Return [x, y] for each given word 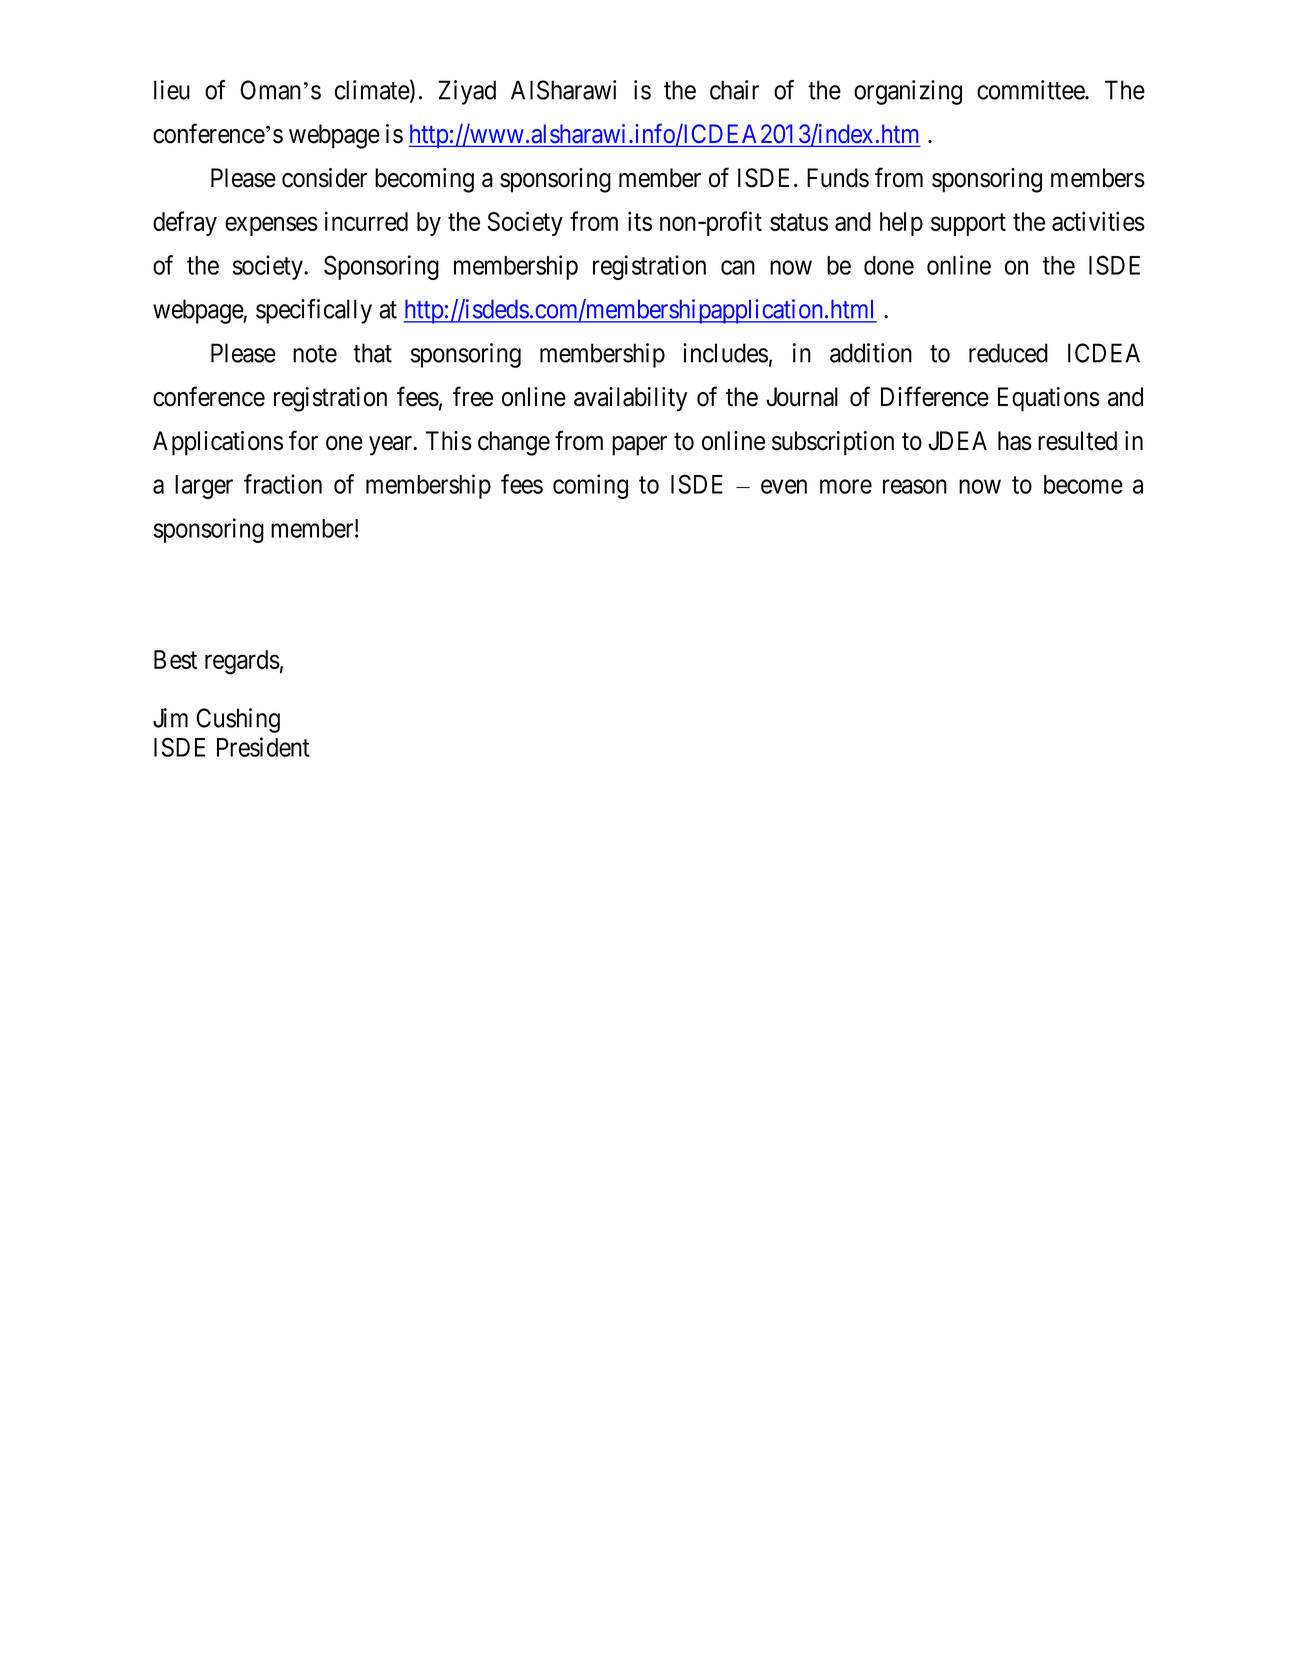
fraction [283, 484]
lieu [172, 90]
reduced [1008, 353]
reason [915, 487]
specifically [314, 311]
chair [734, 90]
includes [725, 353]
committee [1031, 90]
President [263, 747]
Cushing [238, 720]
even [784, 487]
